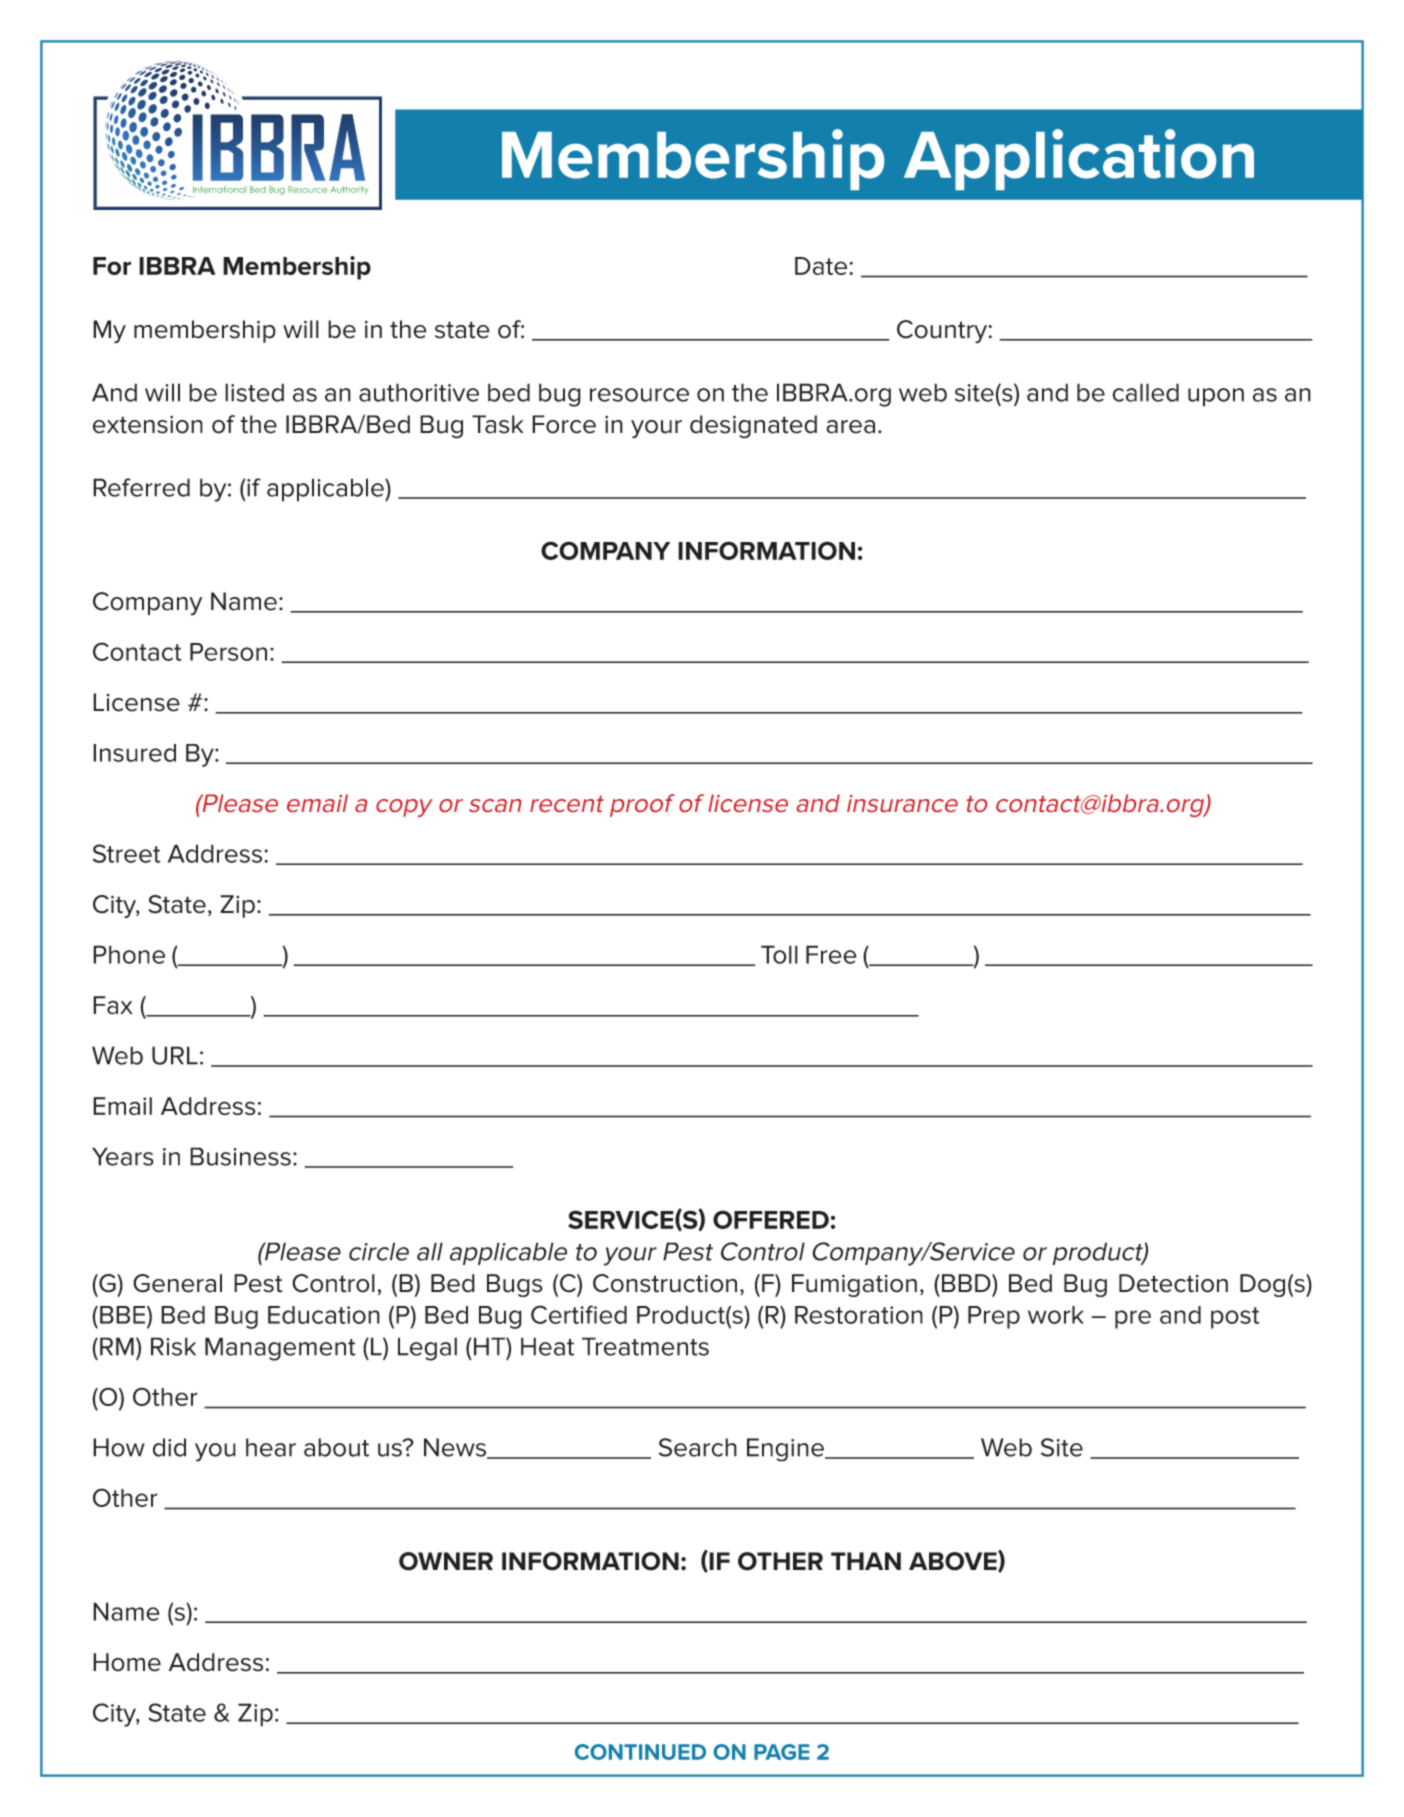 This image has height=1817, width=1404. I want to click on Application, so click(1079, 159).
